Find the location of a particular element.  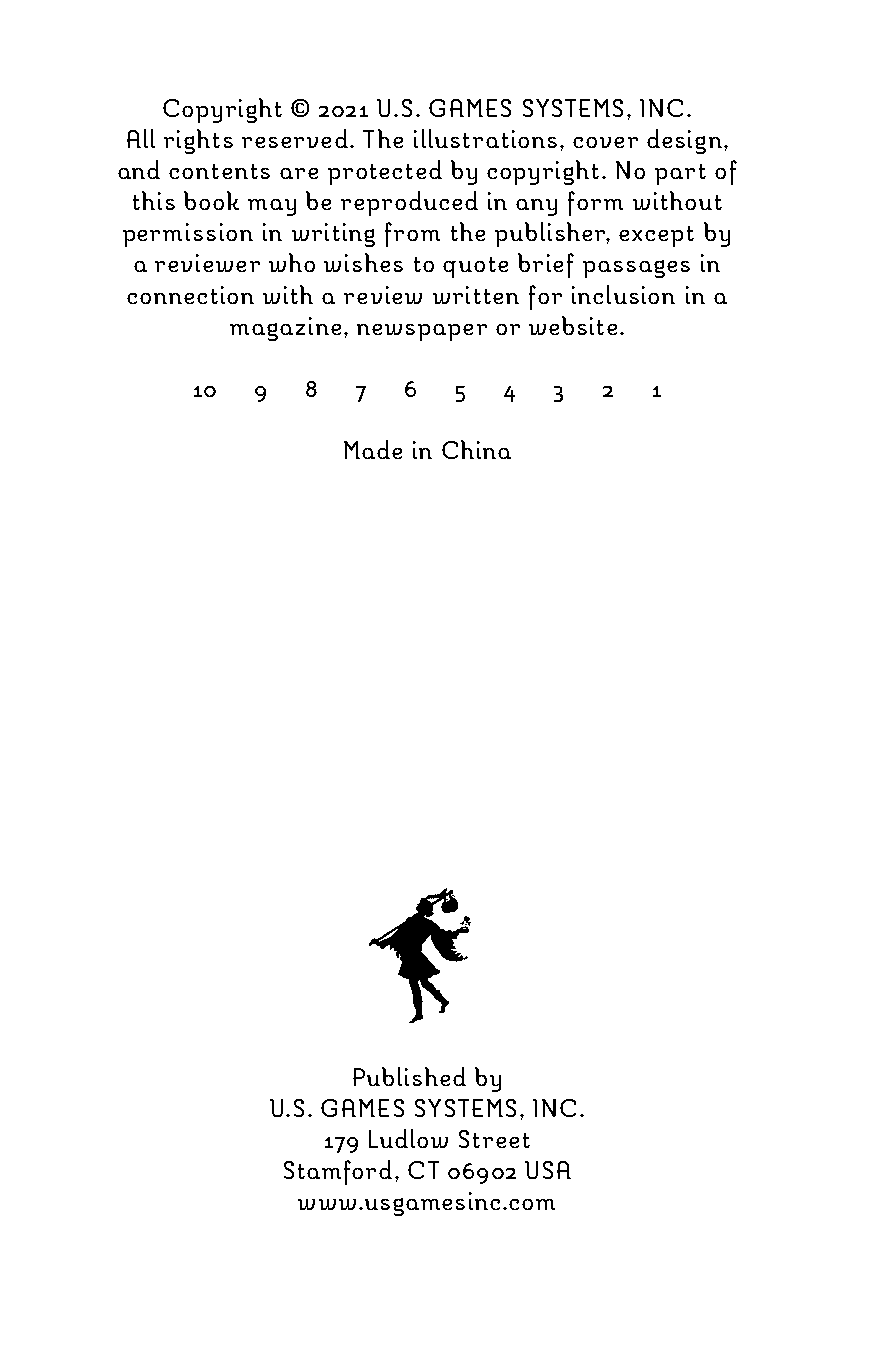

protected is located at coordinates (385, 172).
